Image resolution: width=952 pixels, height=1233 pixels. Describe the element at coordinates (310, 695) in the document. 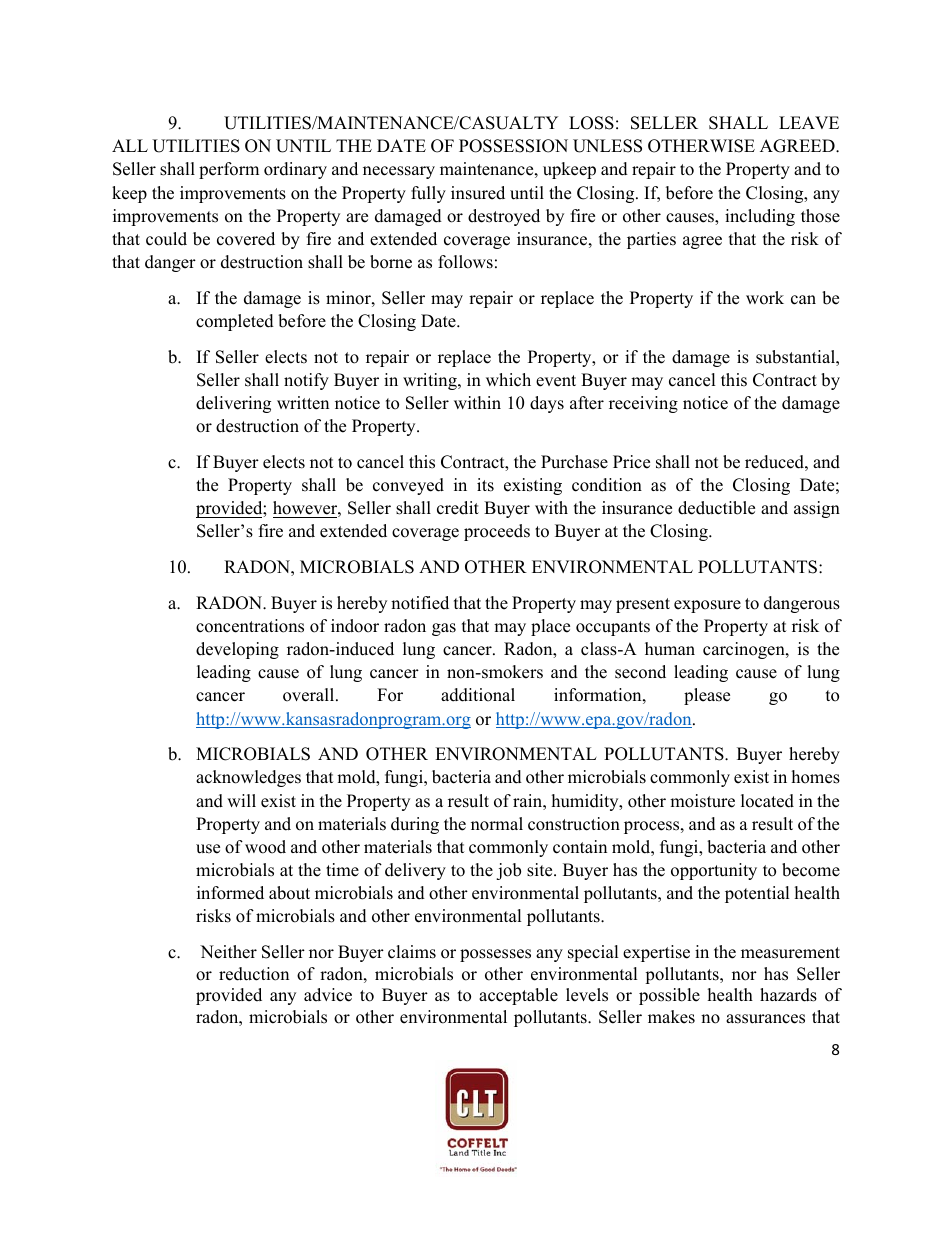

I see `overall` at that location.
